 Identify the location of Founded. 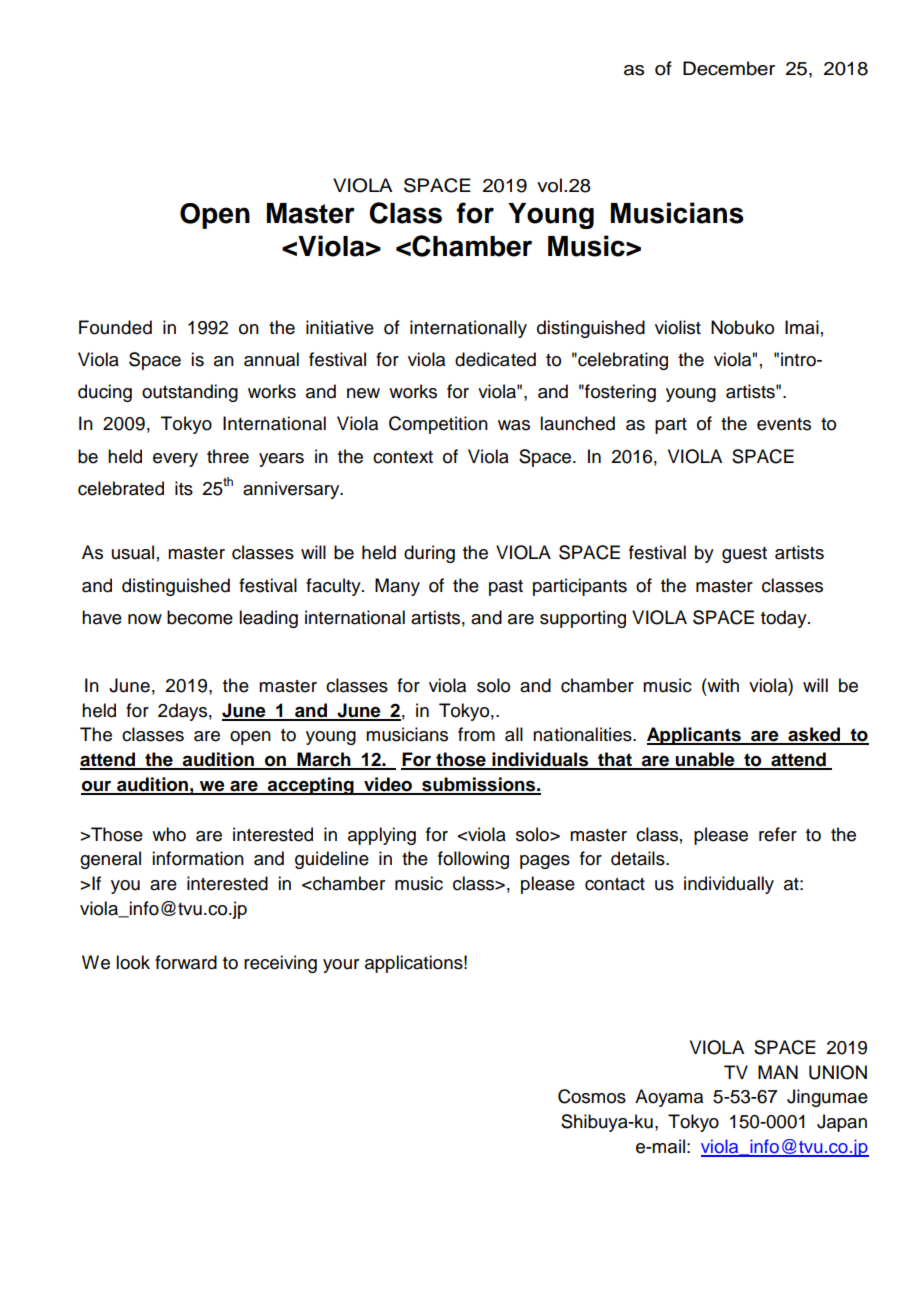
(115, 327).
